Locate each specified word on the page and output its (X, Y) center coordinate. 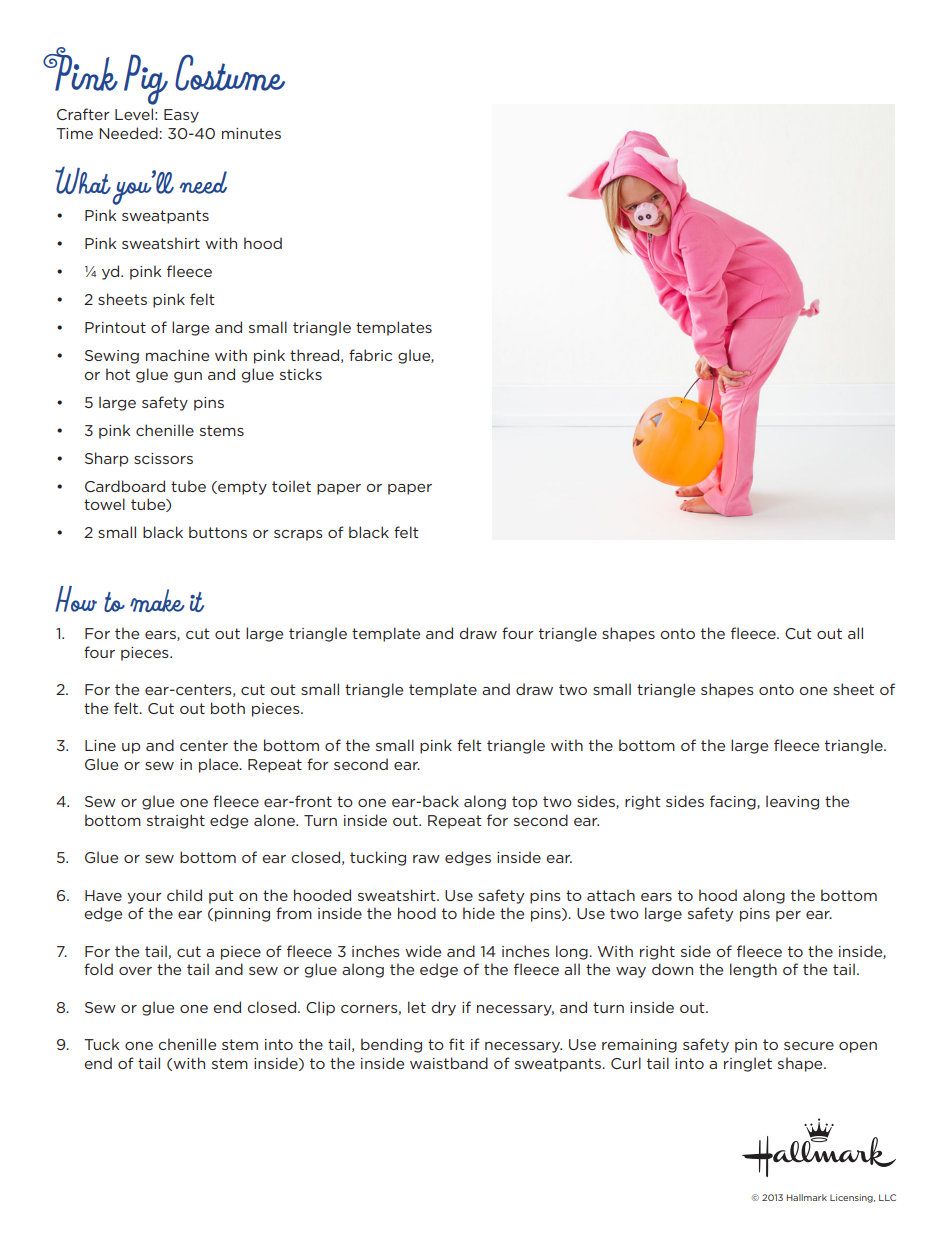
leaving (792, 802)
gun (188, 377)
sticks (301, 374)
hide (479, 913)
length (753, 970)
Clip (320, 1008)
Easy (181, 116)
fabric (370, 355)
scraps (298, 535)
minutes (251, 133)
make (157, 600)
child (184, 895)
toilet (291, 486)
